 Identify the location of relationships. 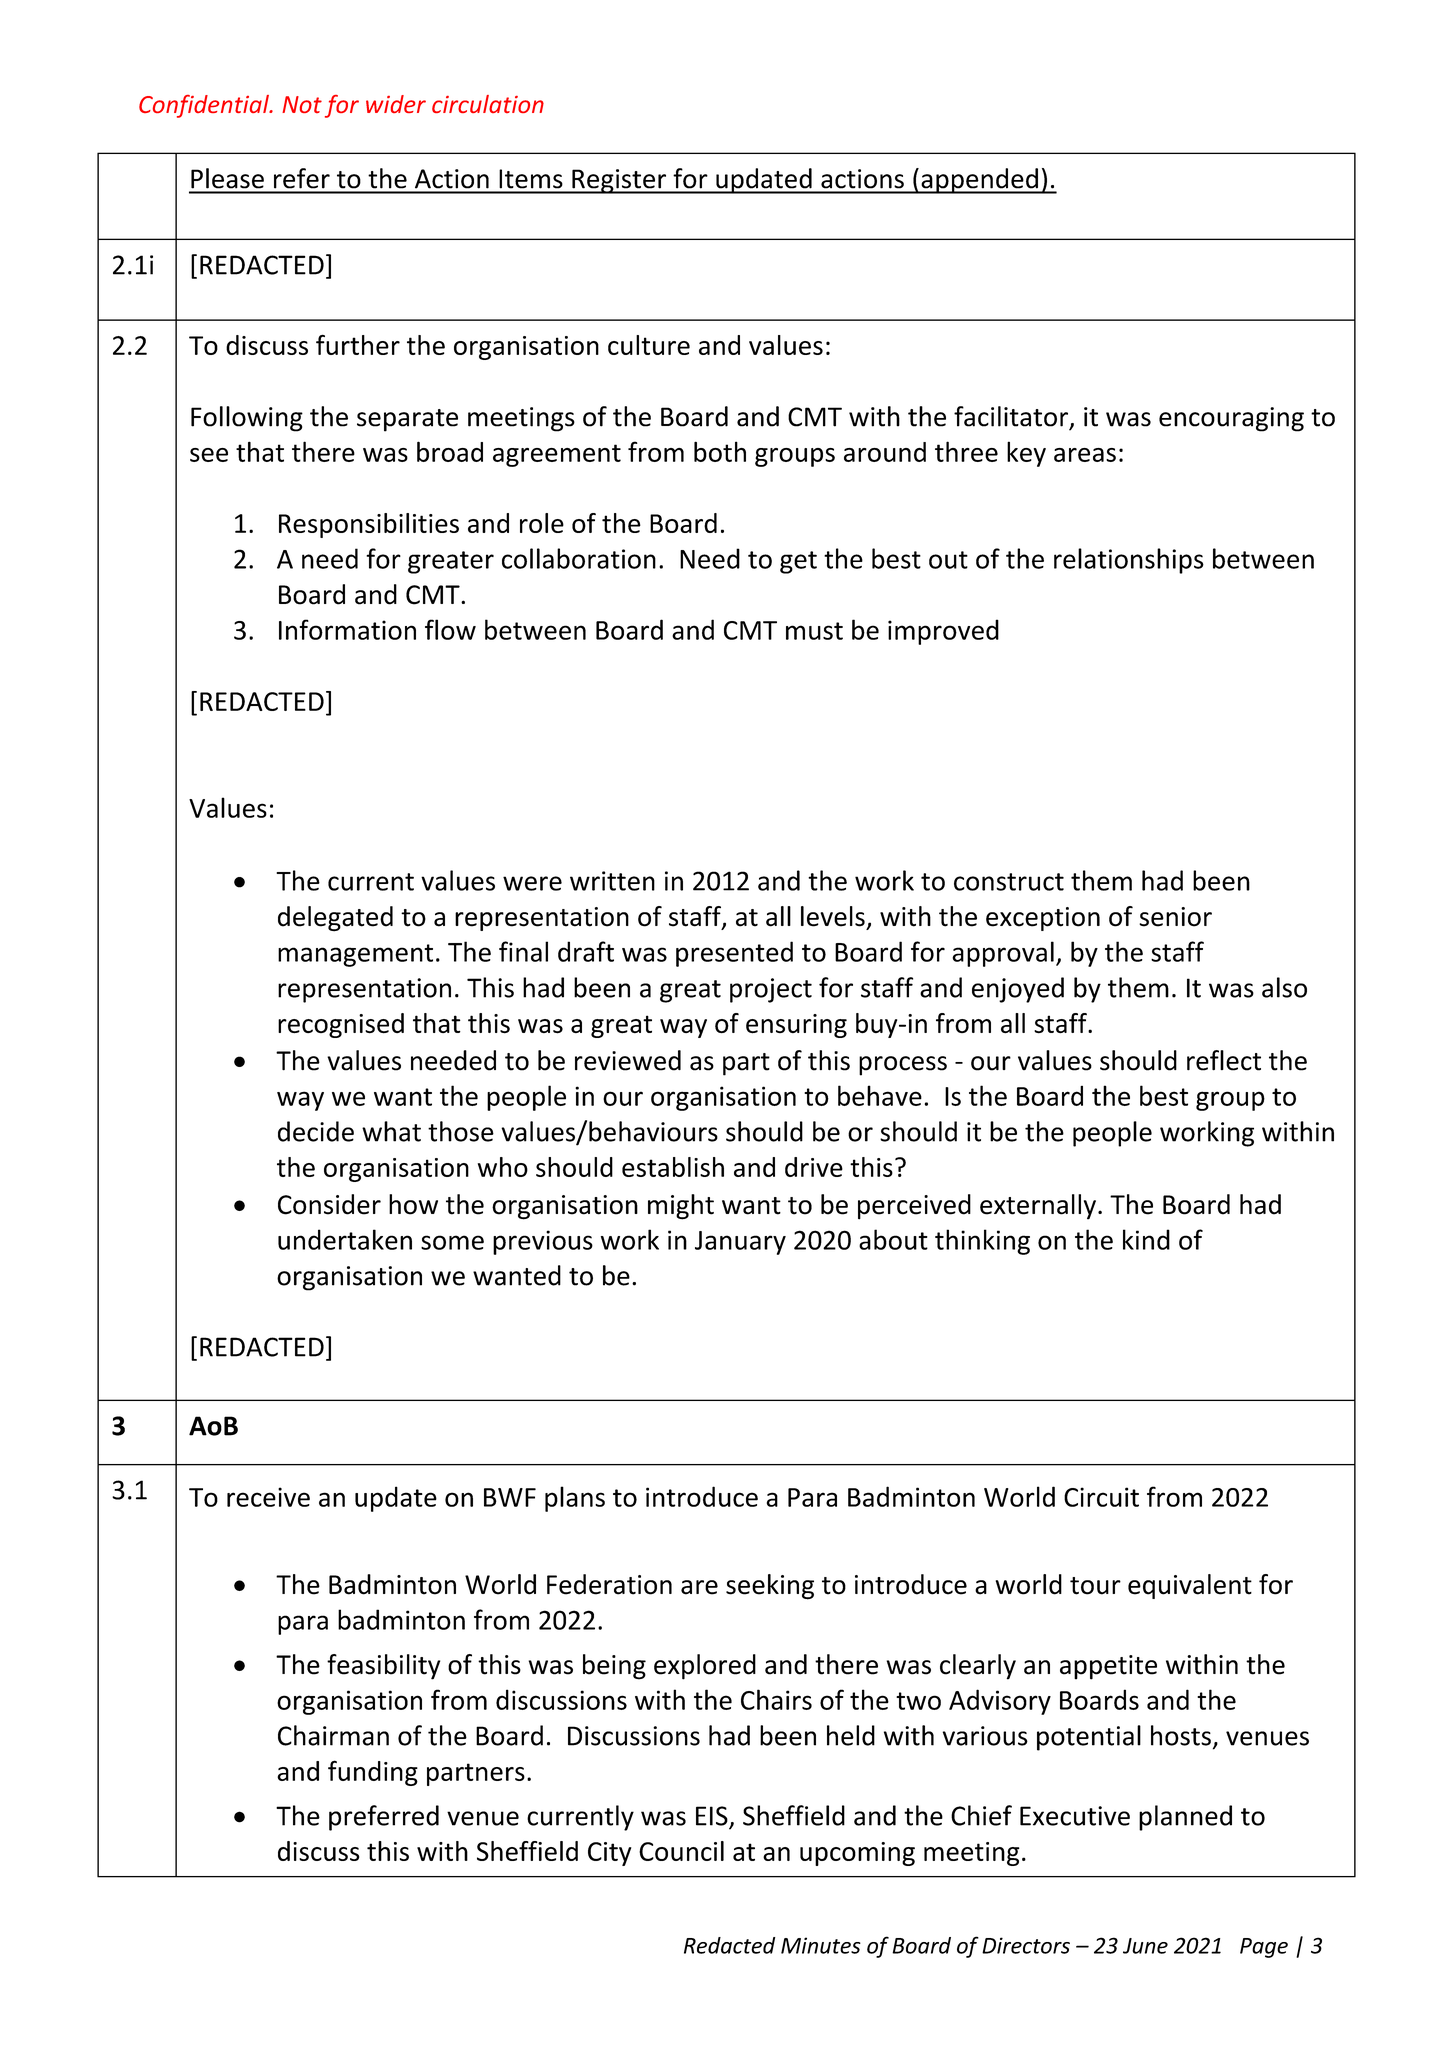
(1129, 561).
